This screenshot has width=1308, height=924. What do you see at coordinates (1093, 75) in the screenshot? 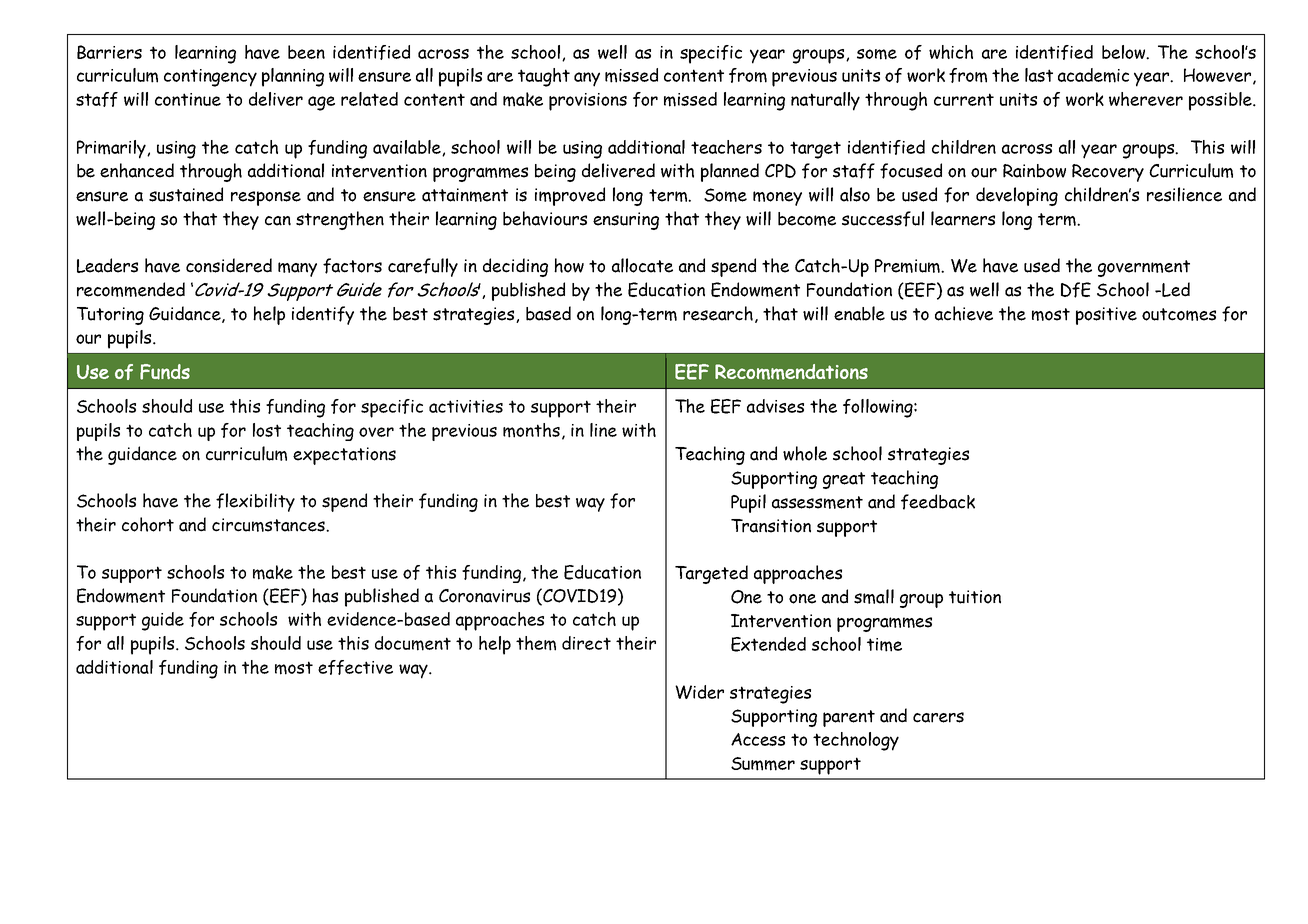
I see `academic` at bounding box center [1093, 75].
